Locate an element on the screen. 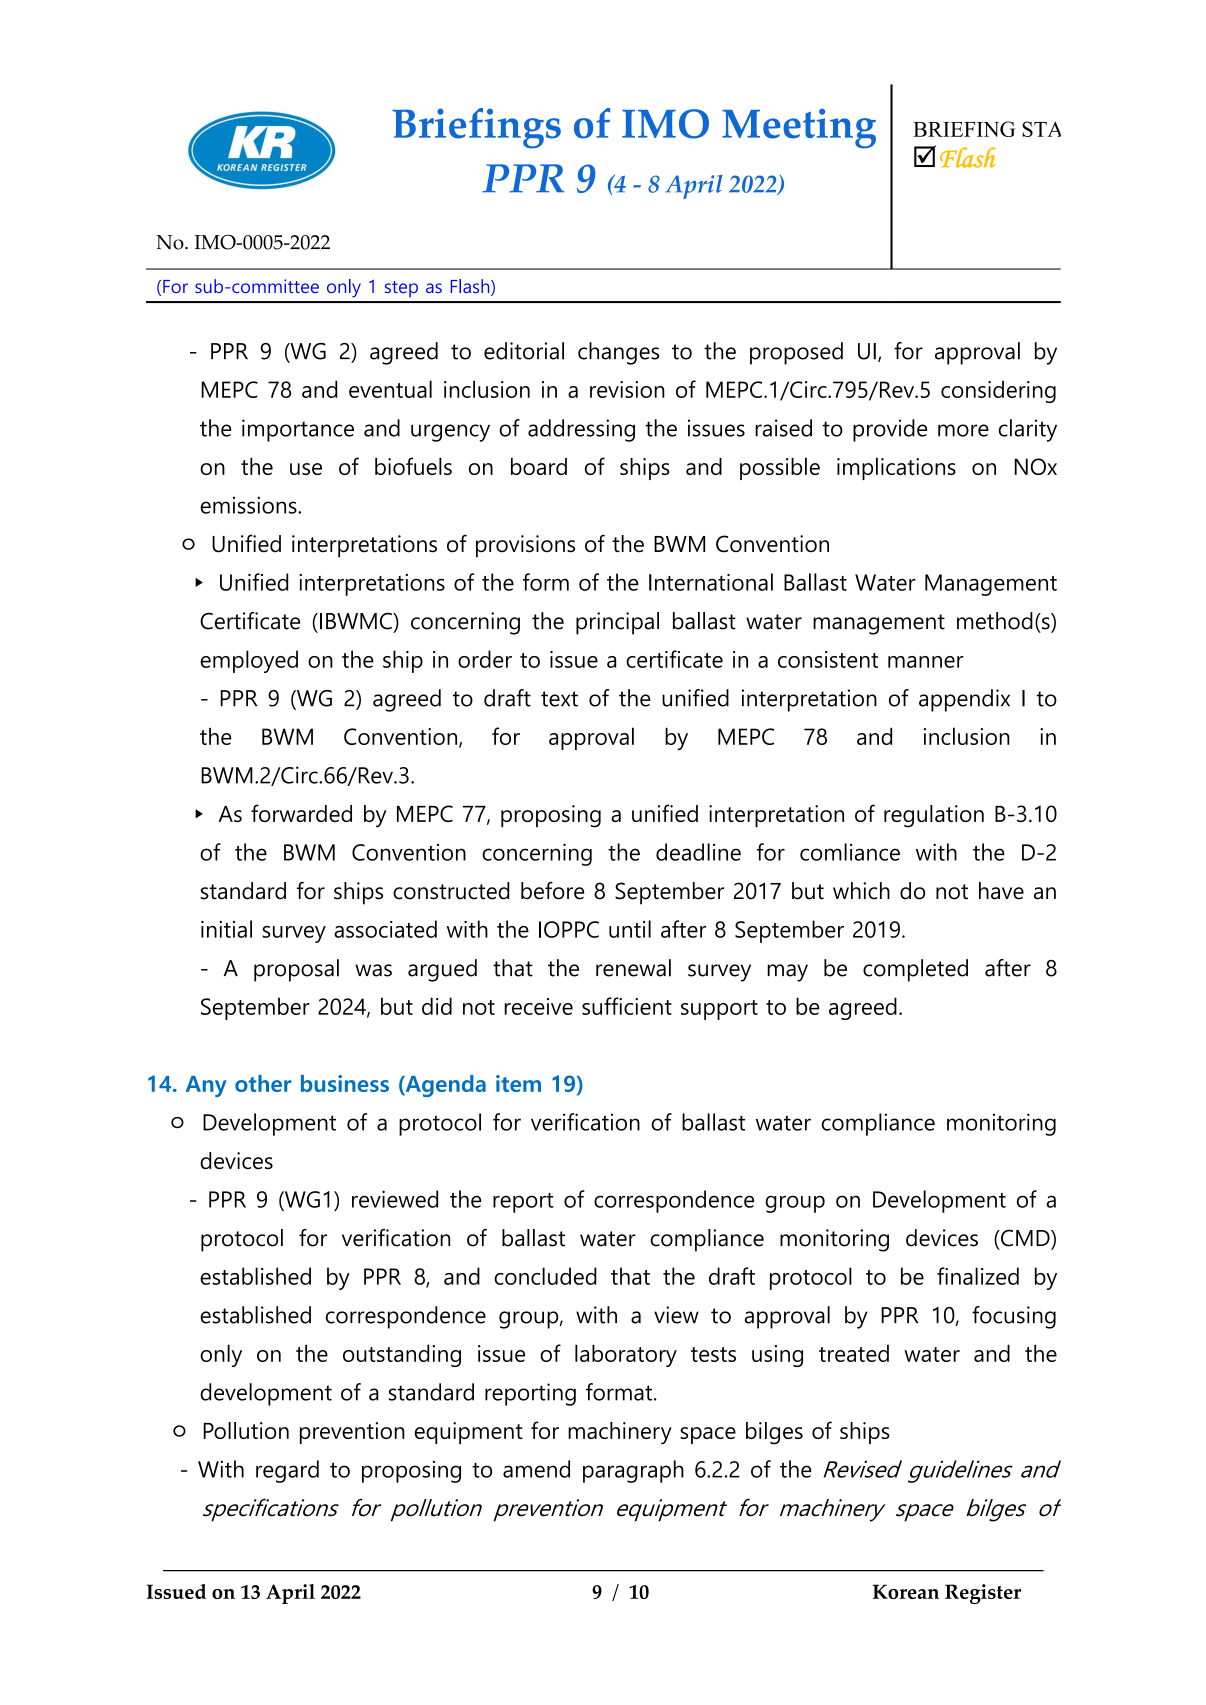 The width and height of the screenshot is (1206, 1705). regard is located at coordinates (287, 1471).
